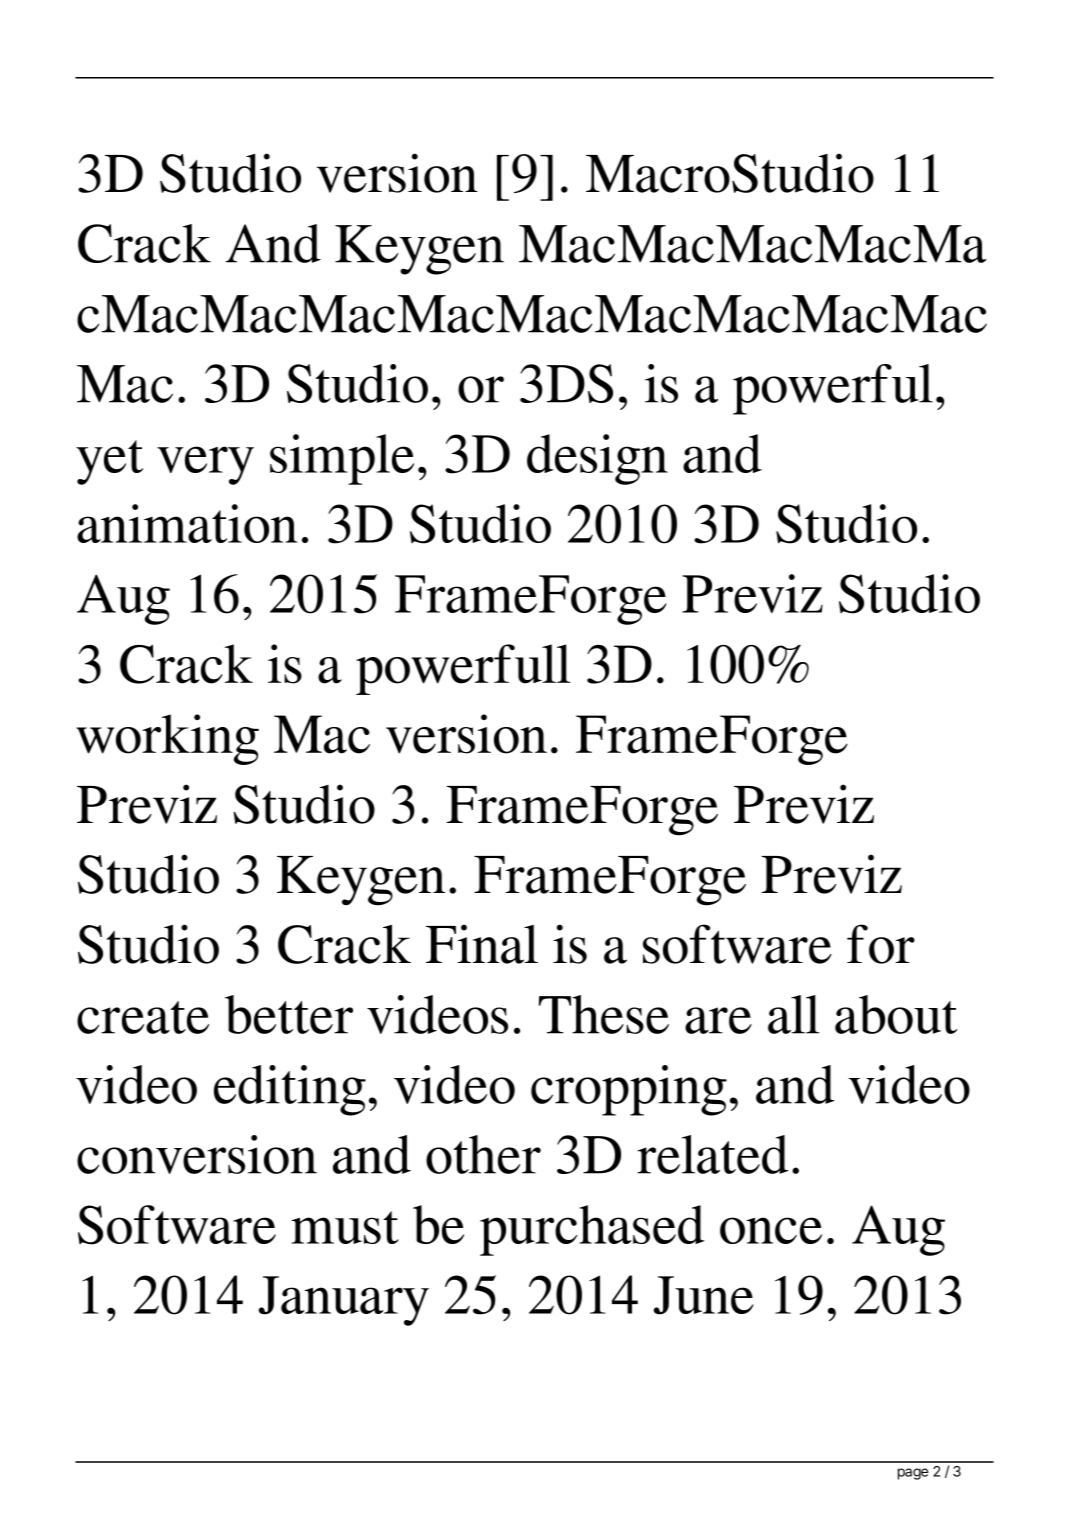 The image size is (1069, 1513). What do you see at coordinates (167, 739) in the screenshot?
I see `working` at bounding box center [167, 739].
